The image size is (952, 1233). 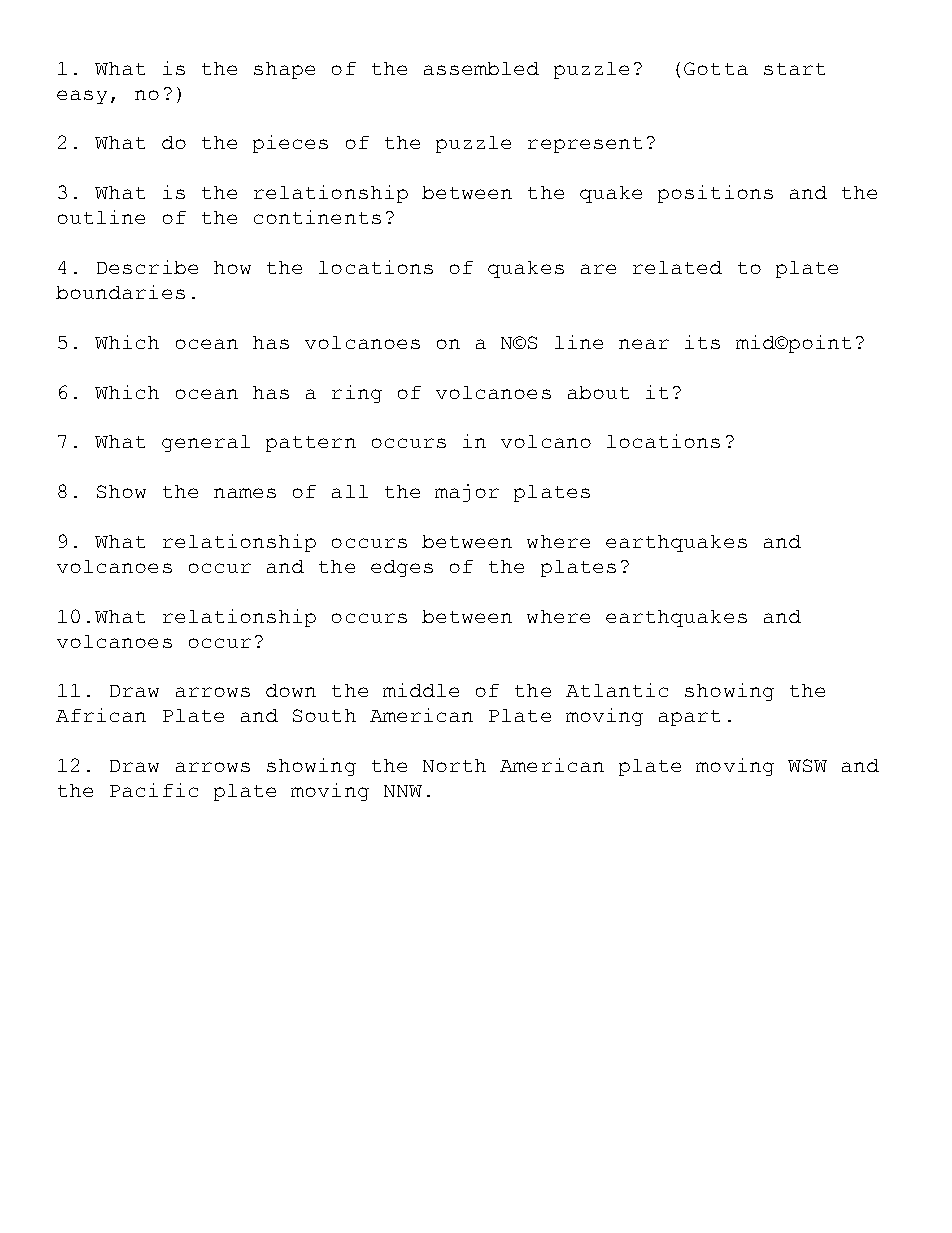 What do you see at coordinates (82, 97) in the image?
I see `easy` at bounding box center [82, 97].
